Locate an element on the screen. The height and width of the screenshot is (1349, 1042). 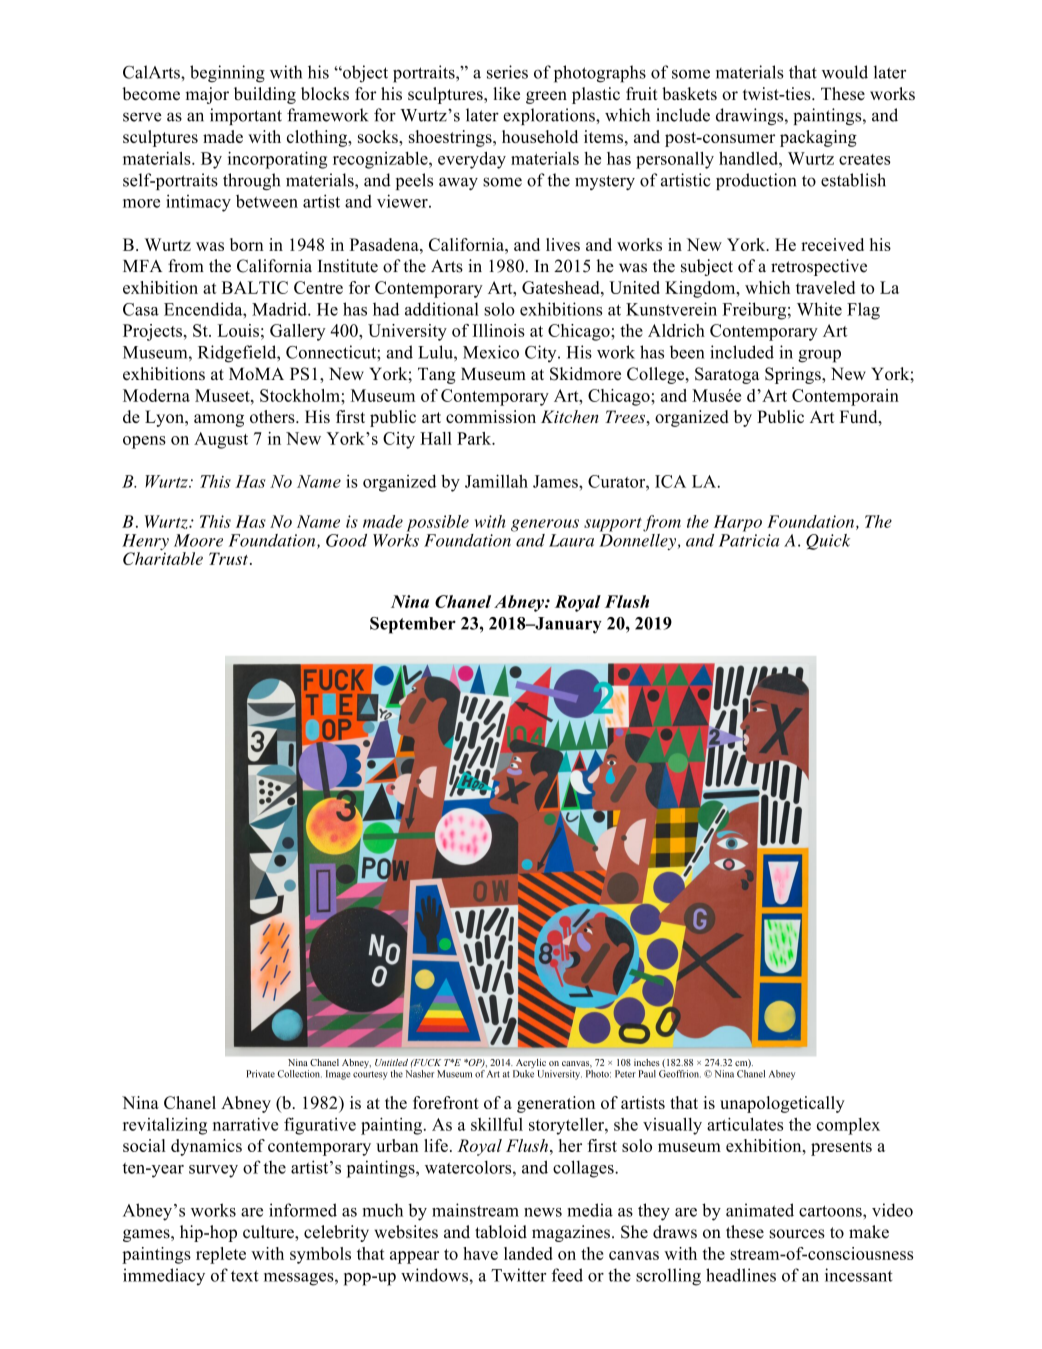
important is located at coordinates (246, 116).
